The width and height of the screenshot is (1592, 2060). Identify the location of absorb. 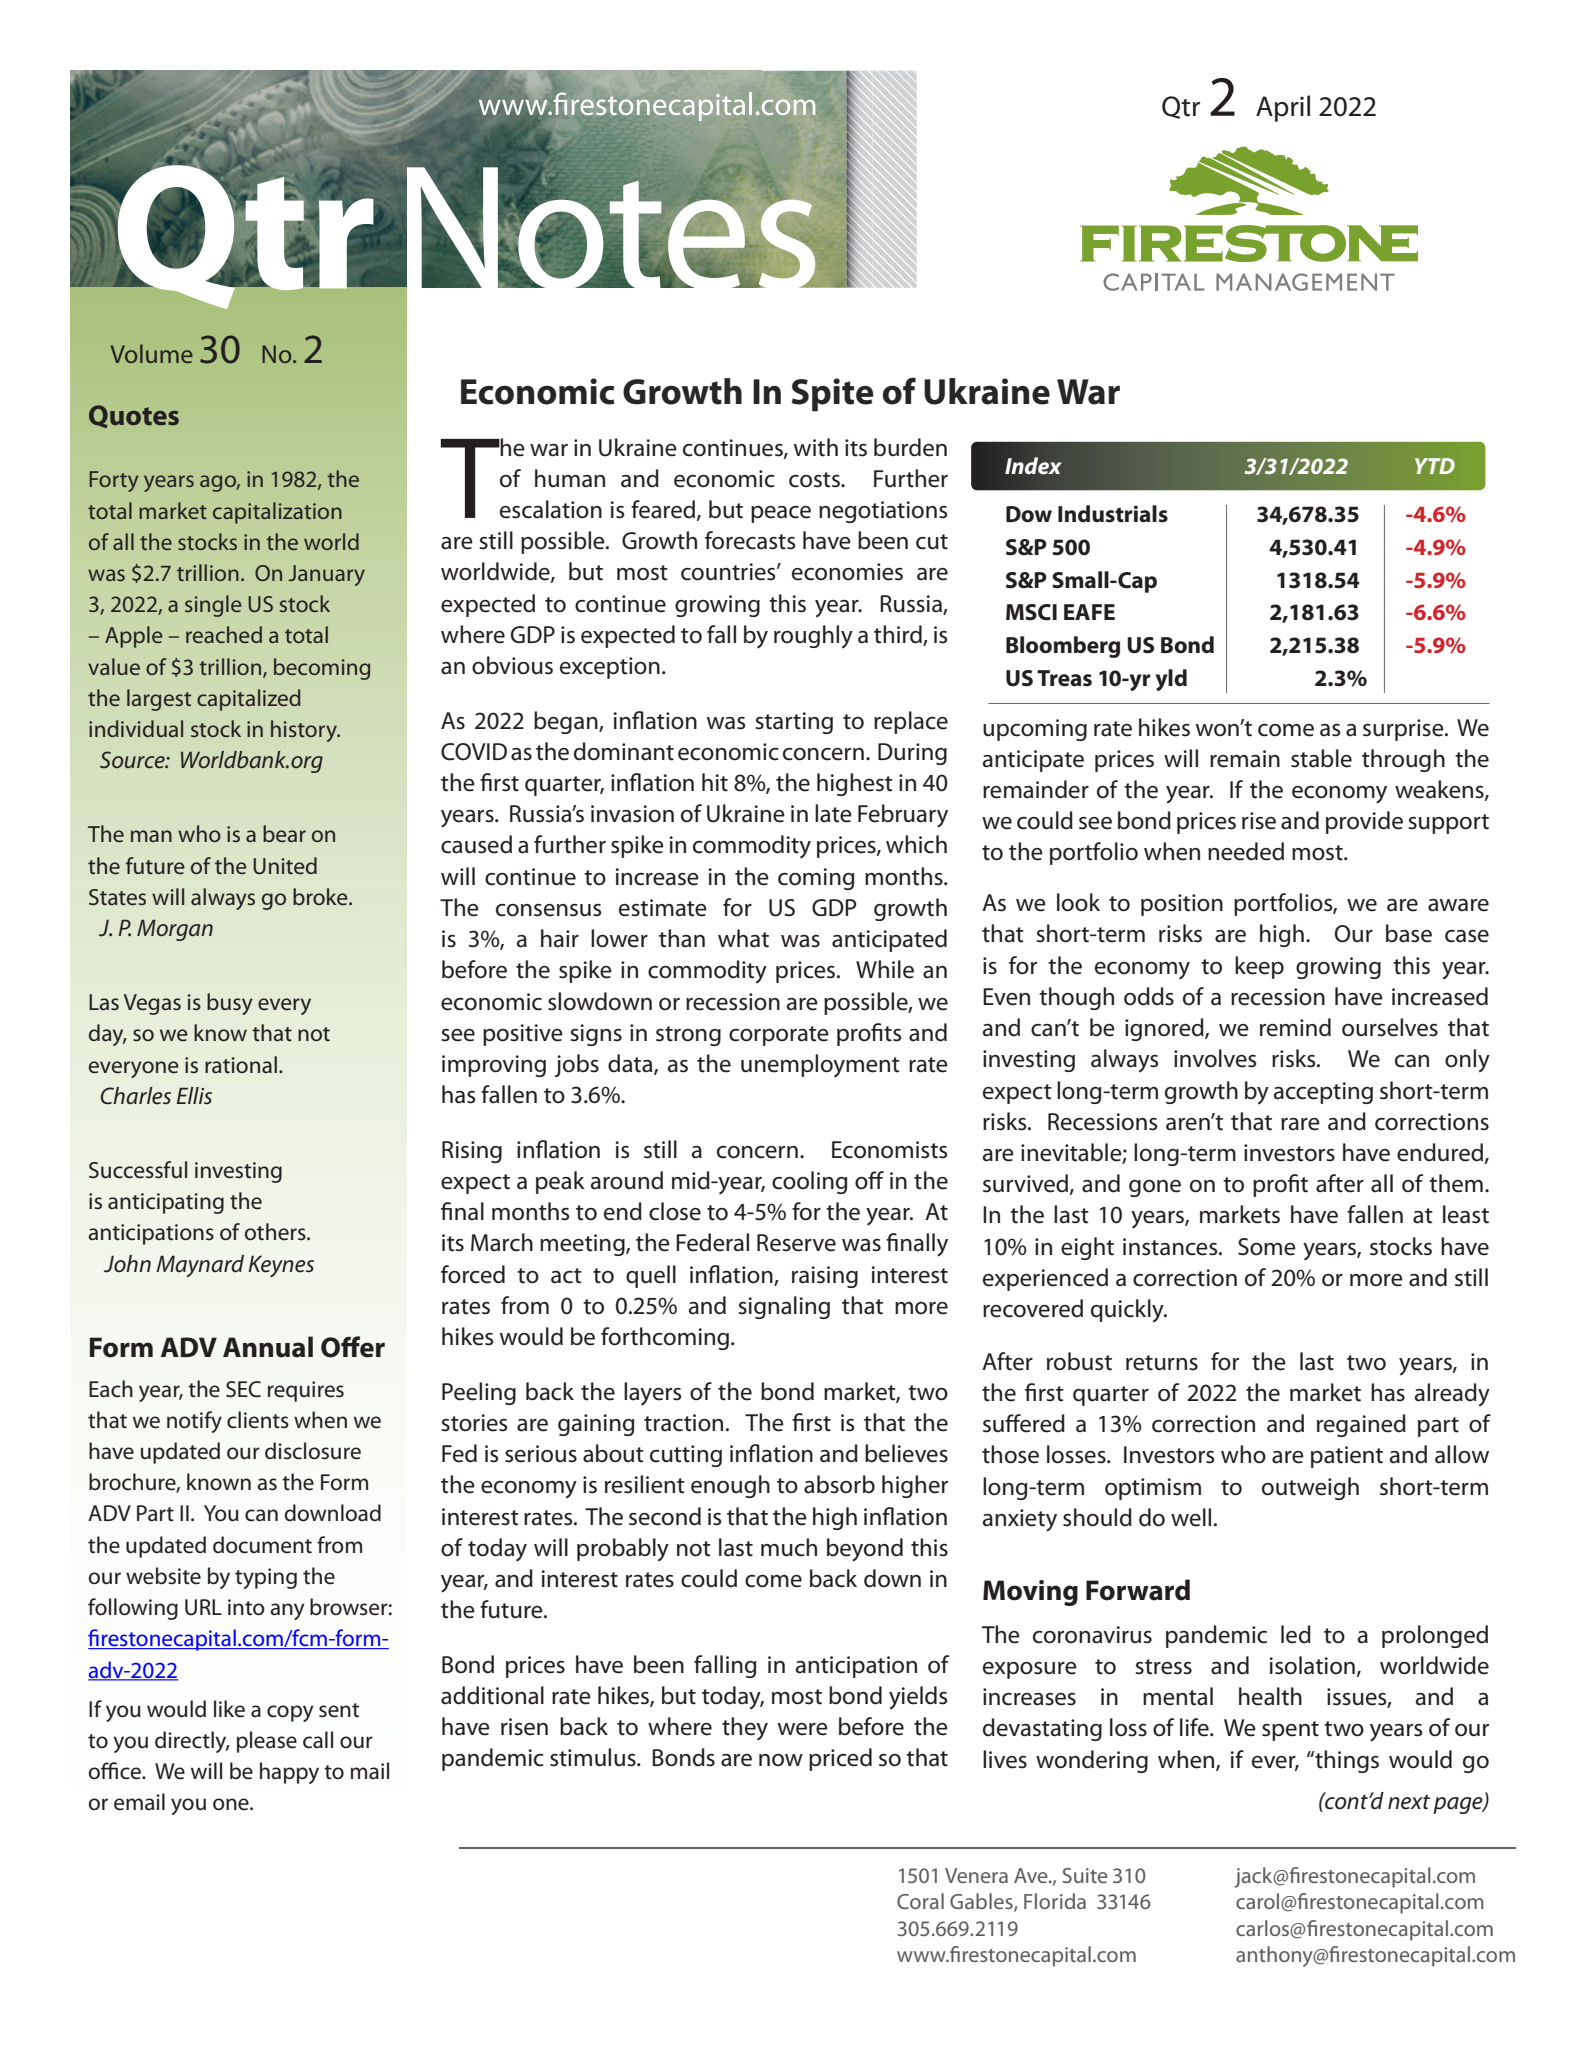
(839, 1484).
